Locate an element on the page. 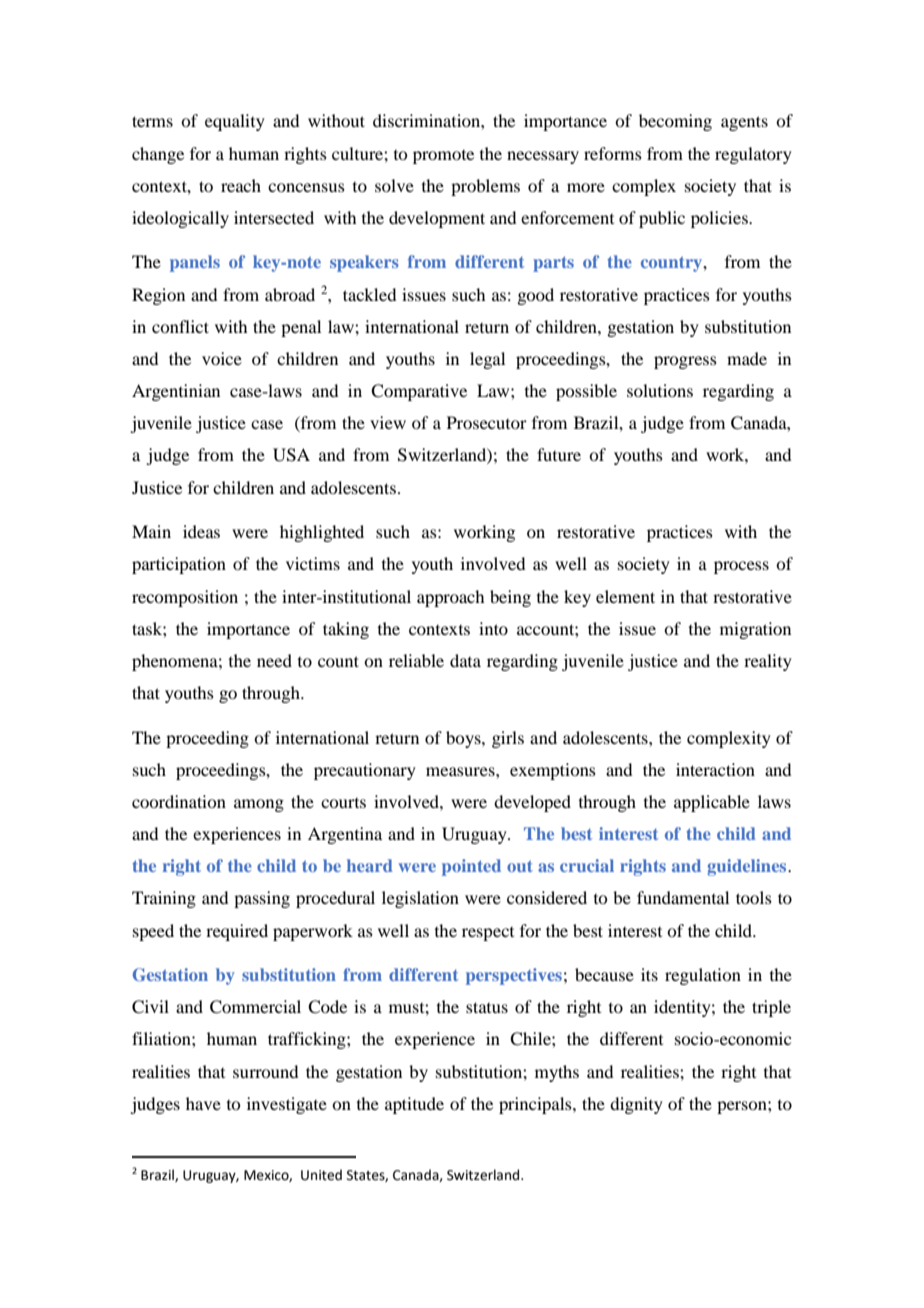 Image resolution: width=924 pixels, height=1308 pixels. ideas is located at coordinates (201, 531).
